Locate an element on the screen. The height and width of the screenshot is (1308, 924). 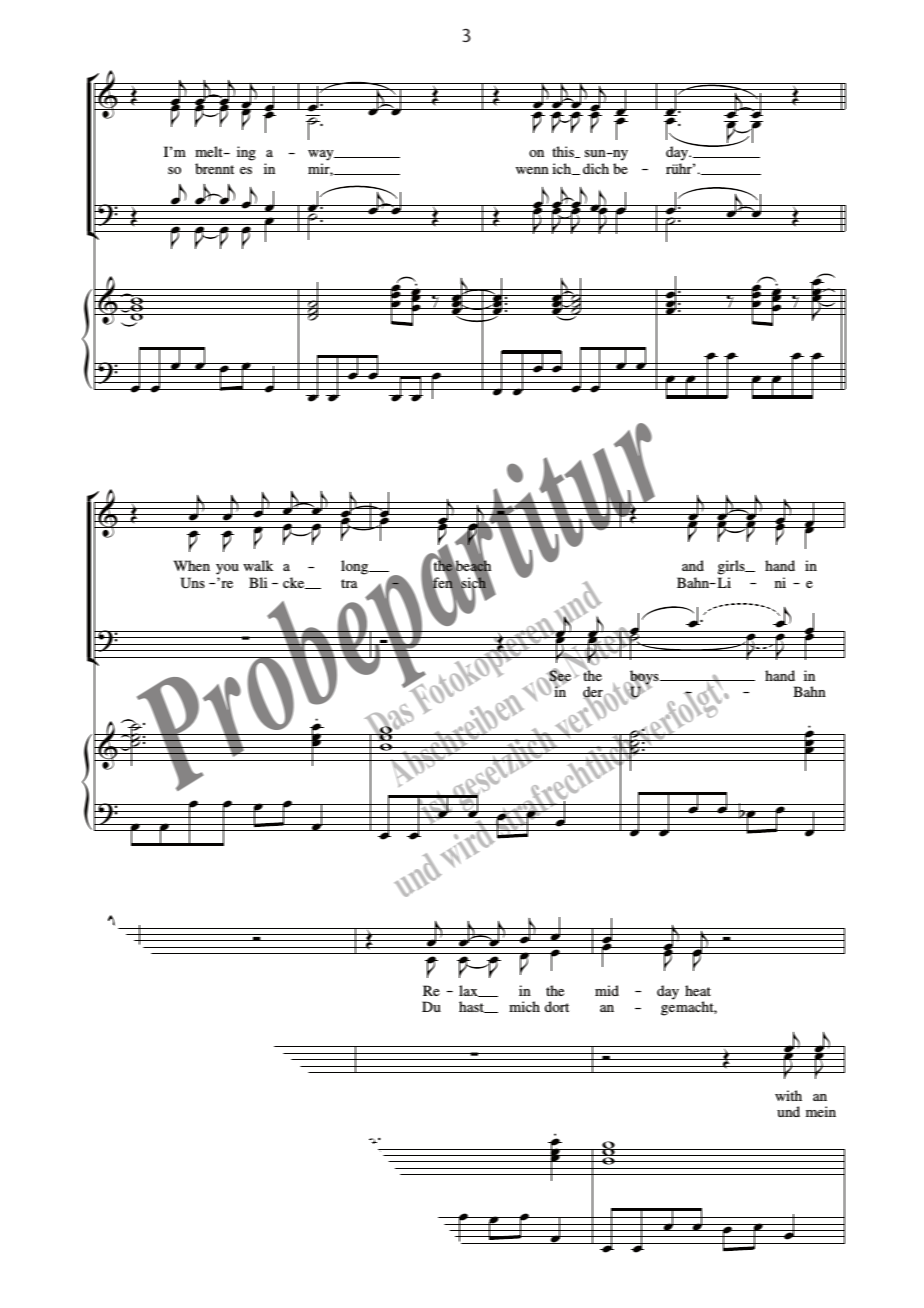
boys is located at coordinates (644, 678).
